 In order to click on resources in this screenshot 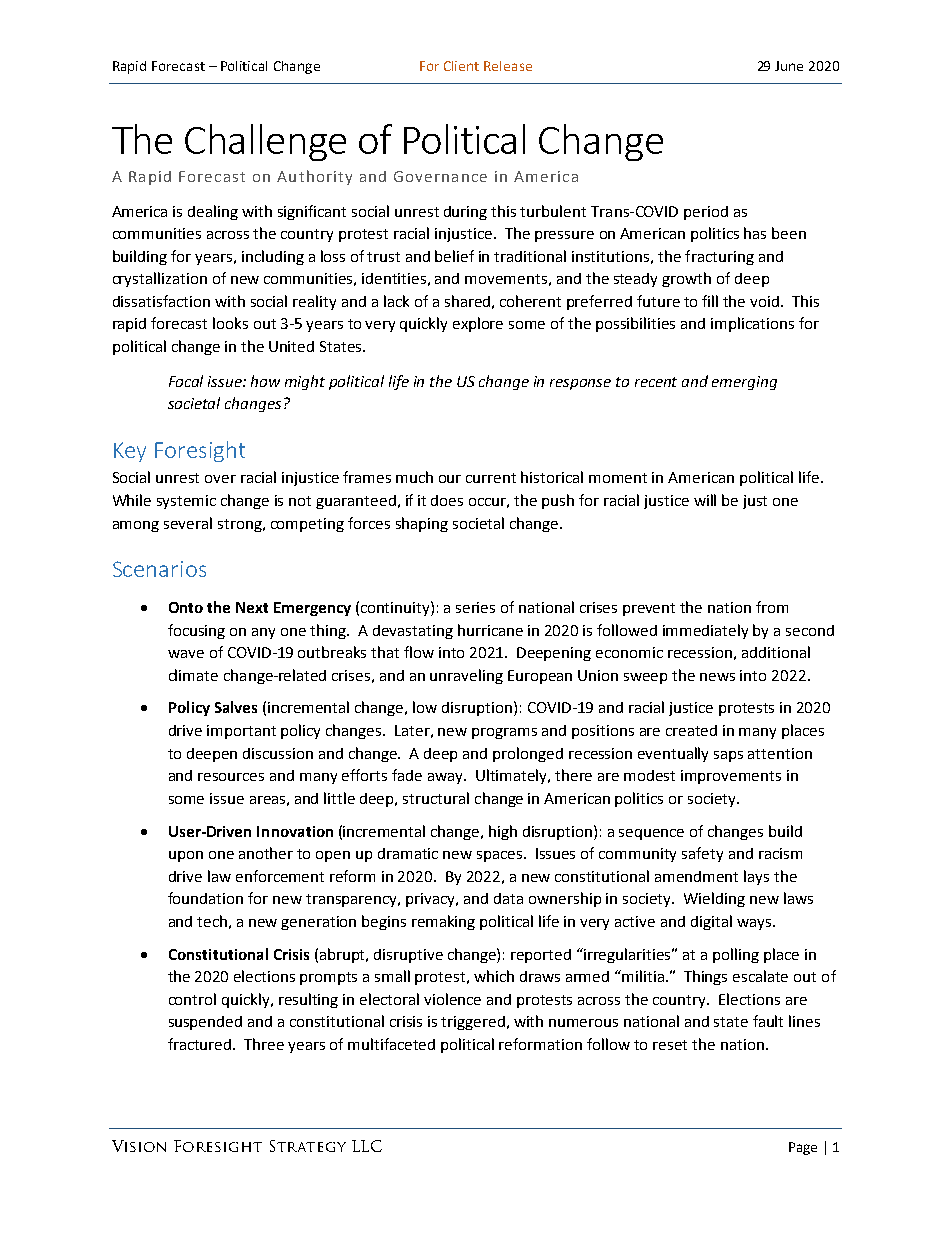, I will do `click(231, 777)`.
